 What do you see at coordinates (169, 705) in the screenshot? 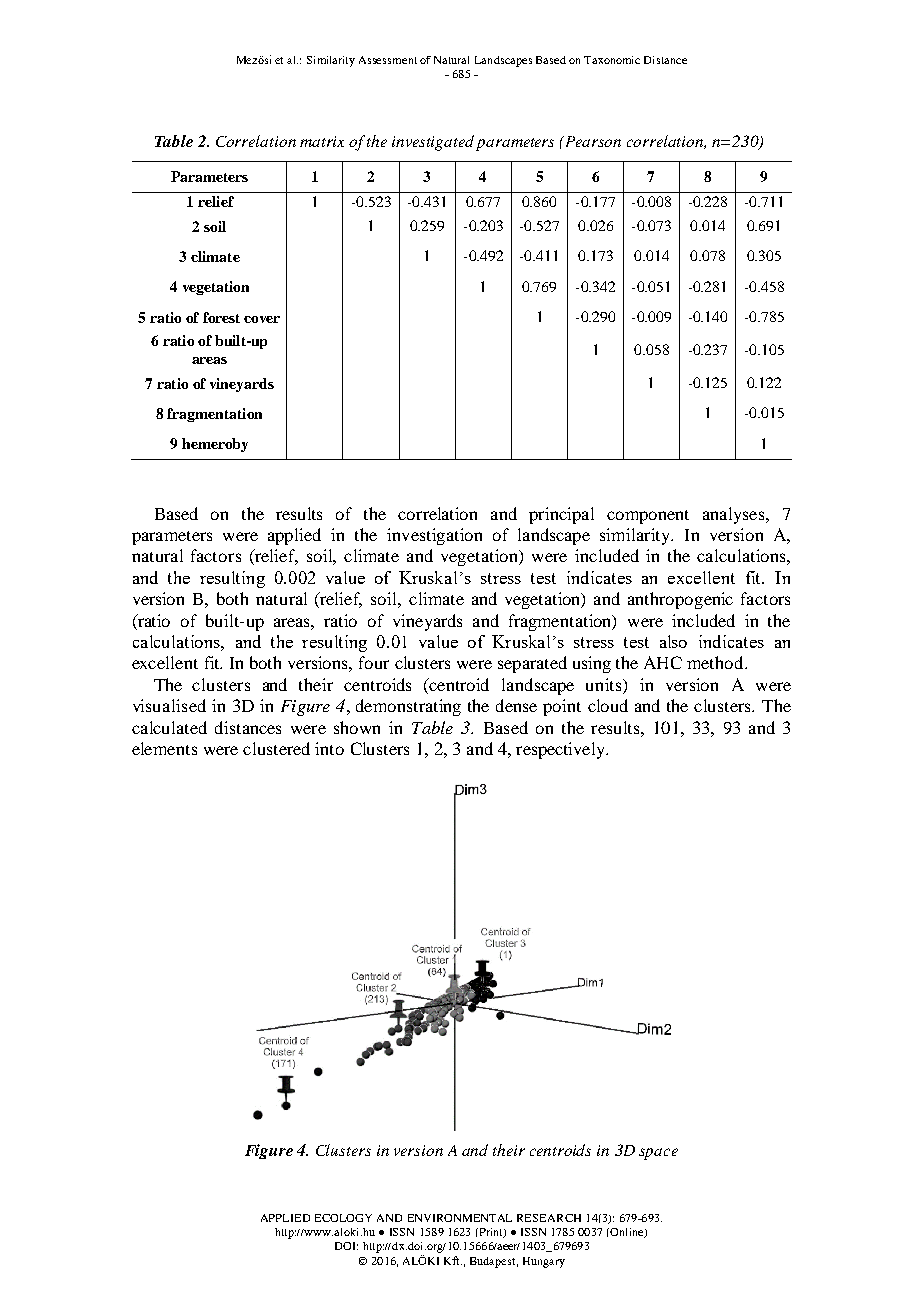
I see `visualised` at bounding box center [169, 705].
